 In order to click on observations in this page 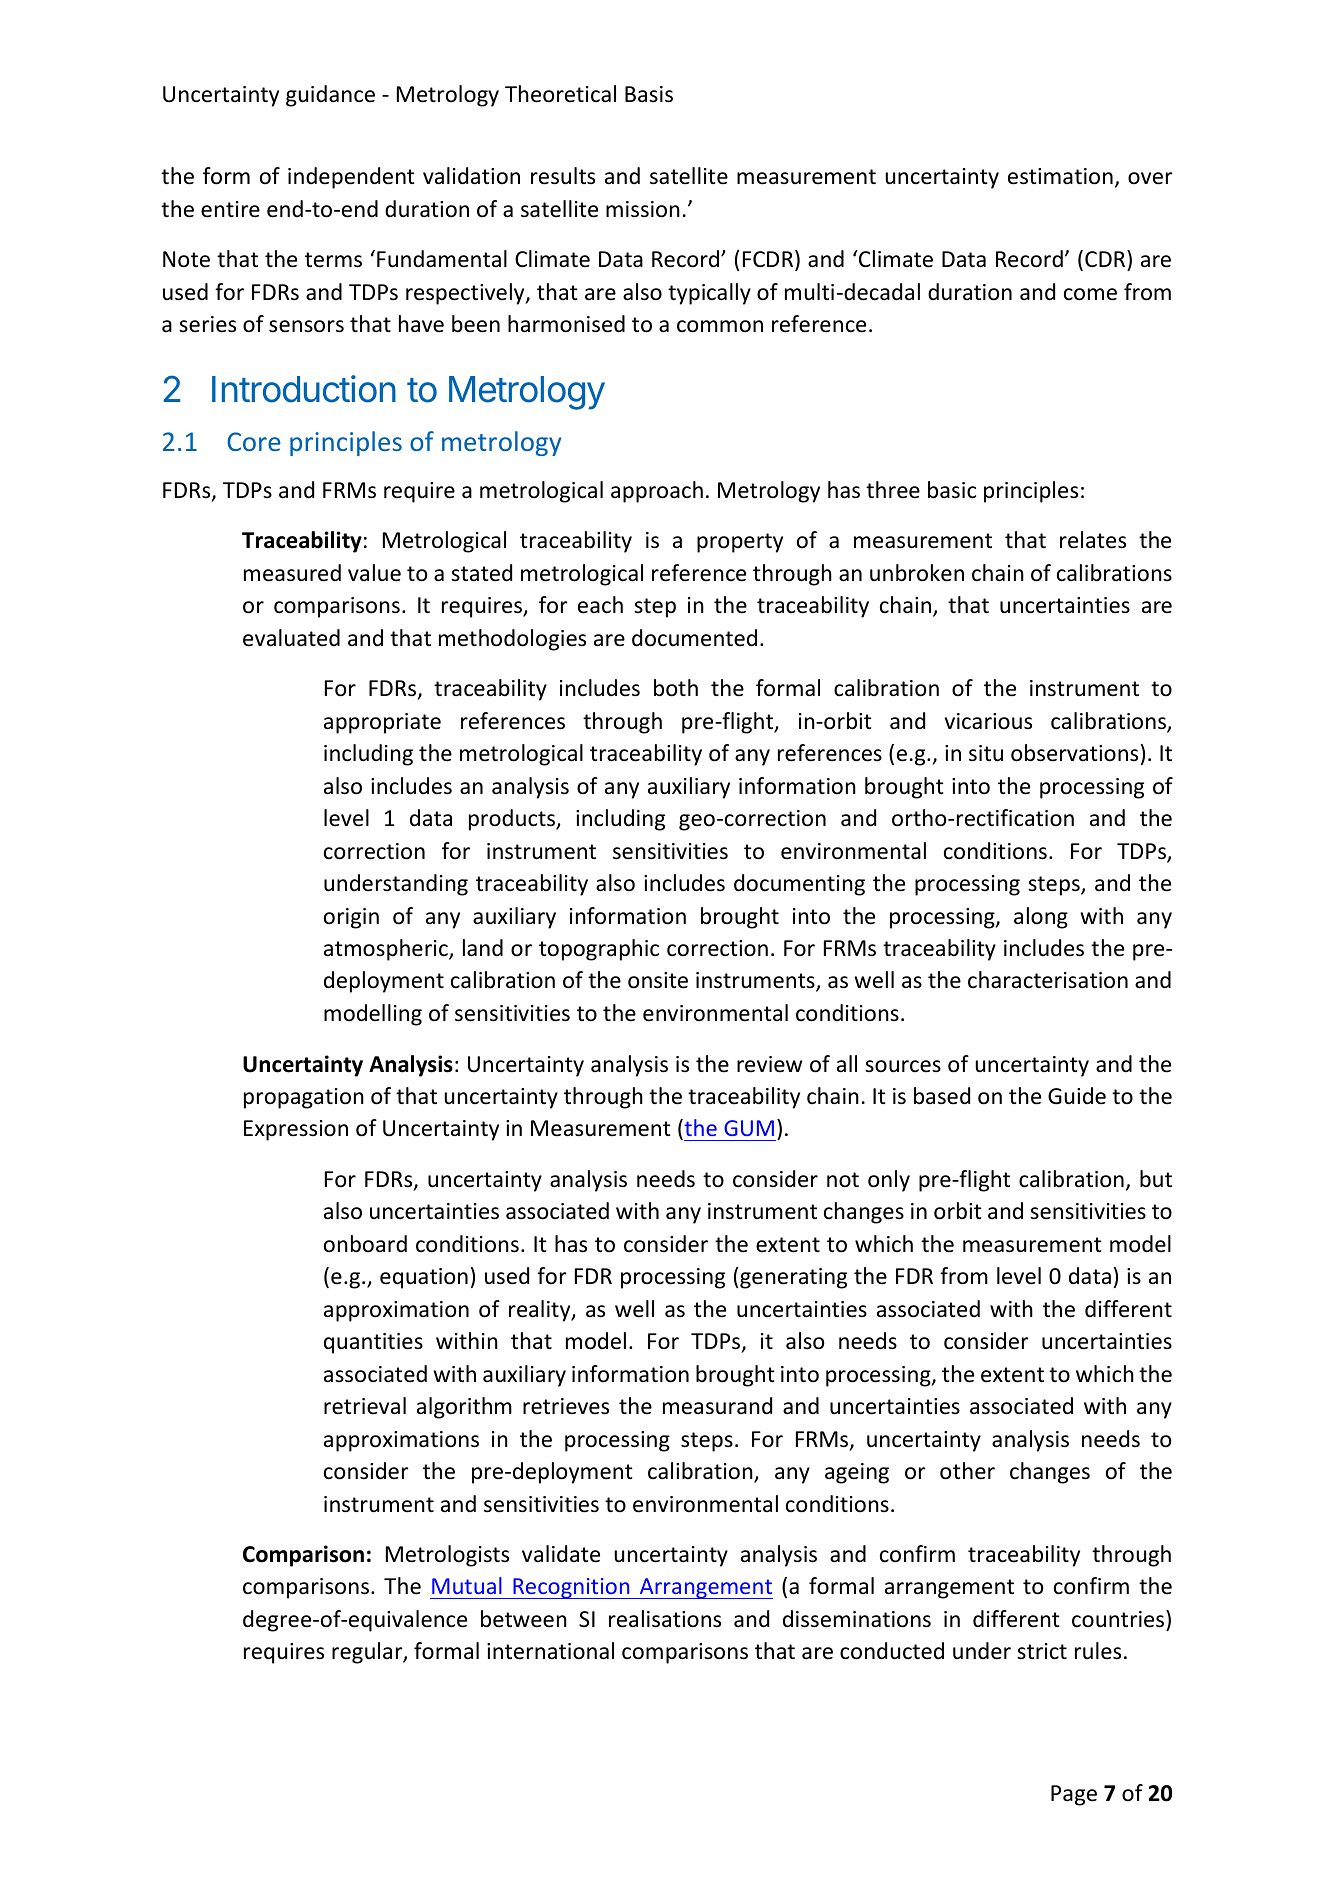, I will do `click(1074, 753)`.
